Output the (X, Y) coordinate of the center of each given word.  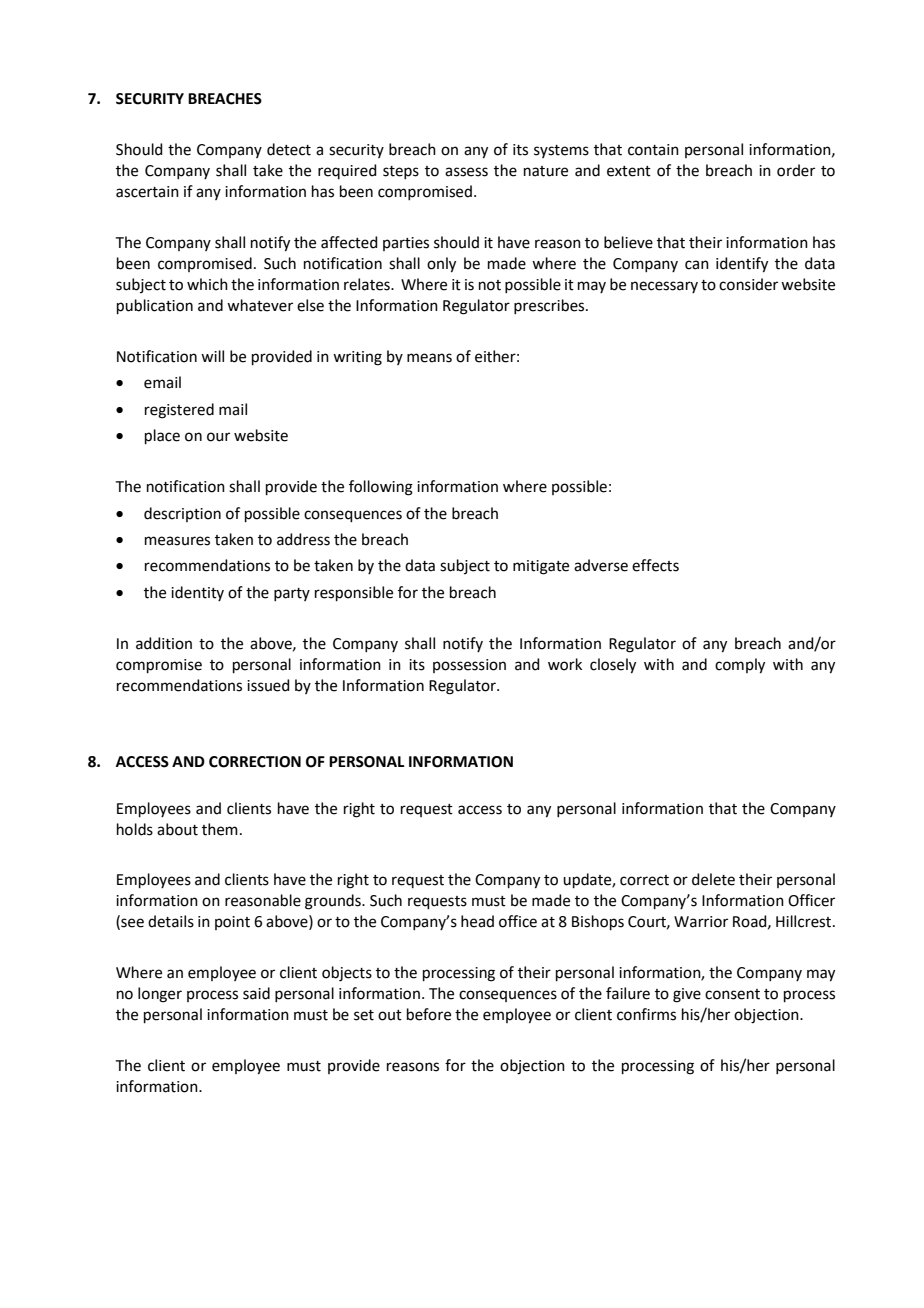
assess (466, 172)
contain (653, 150)
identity (197, 593)
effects (655, 565)
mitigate (541, 567)
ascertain (147, 192)
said (256, 993)
